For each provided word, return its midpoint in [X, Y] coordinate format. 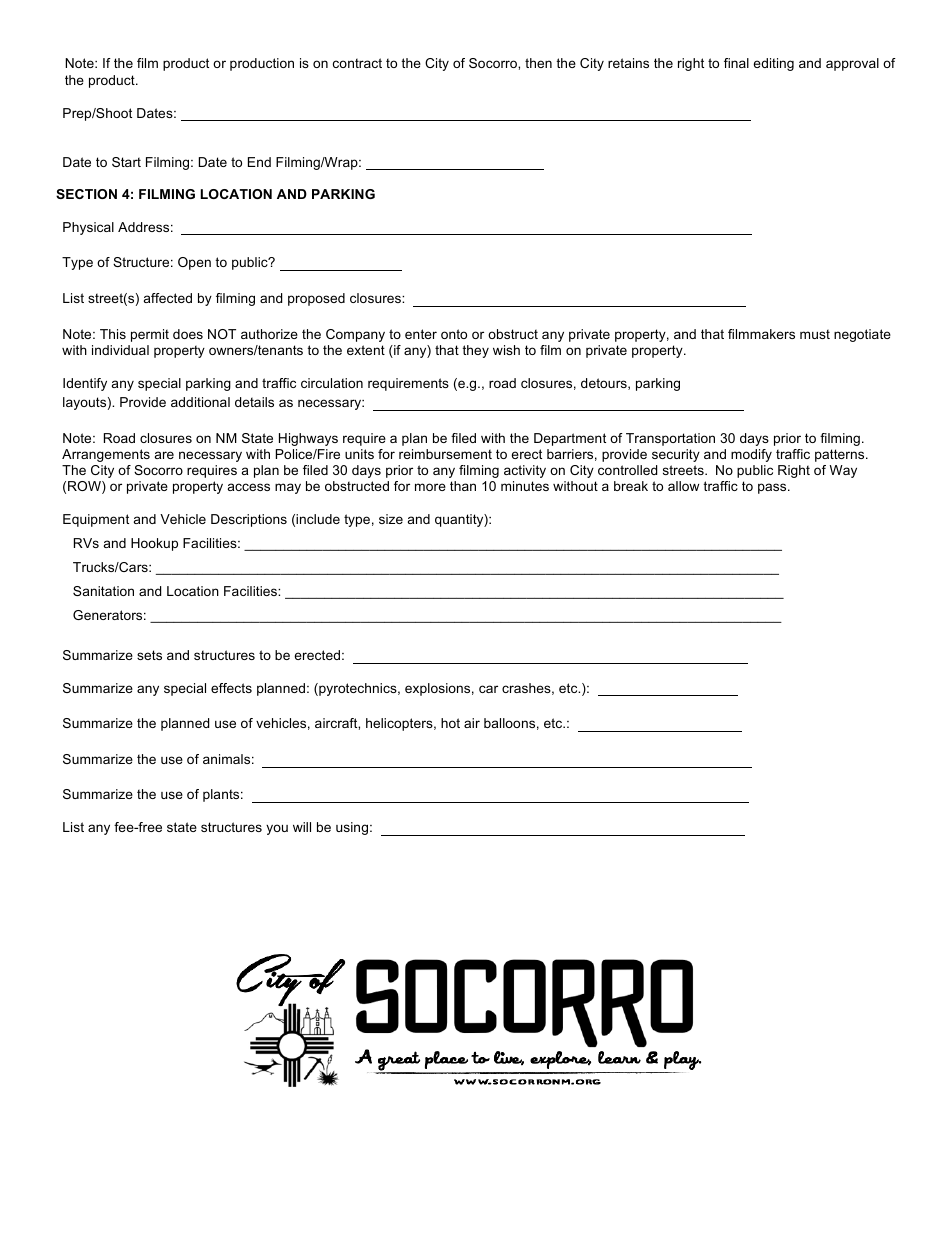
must [815, 334]
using [352, 828]
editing [773, 64]
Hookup [154, 544]
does [188, 334]
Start [126, 162]
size [391, 519]
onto [454, 334]
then [538, 63]
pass [773, 488]
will [302, 827]
